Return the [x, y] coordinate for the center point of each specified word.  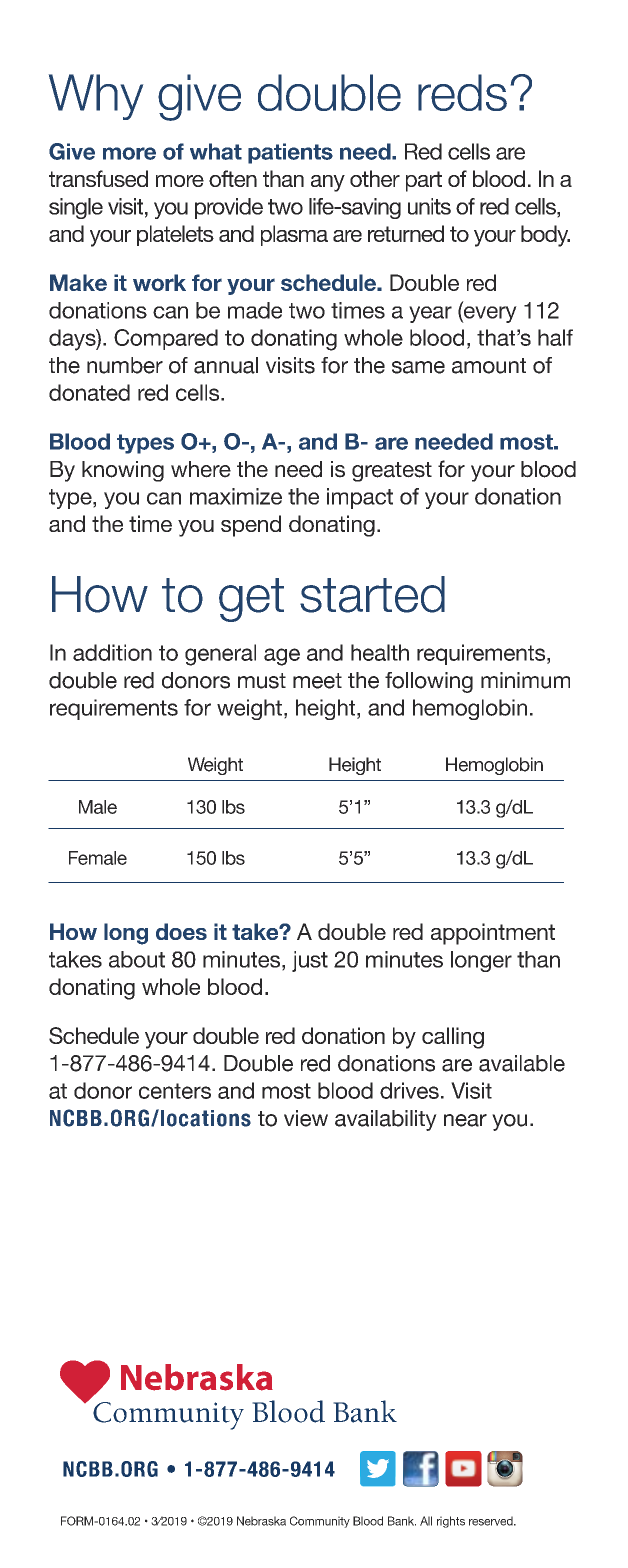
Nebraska [261, 1521]
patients [290, 153]
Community [320, 1522]
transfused [98, 178]
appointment [493, 934]
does [181, 931]
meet [317, 681]
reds [462, 92]
